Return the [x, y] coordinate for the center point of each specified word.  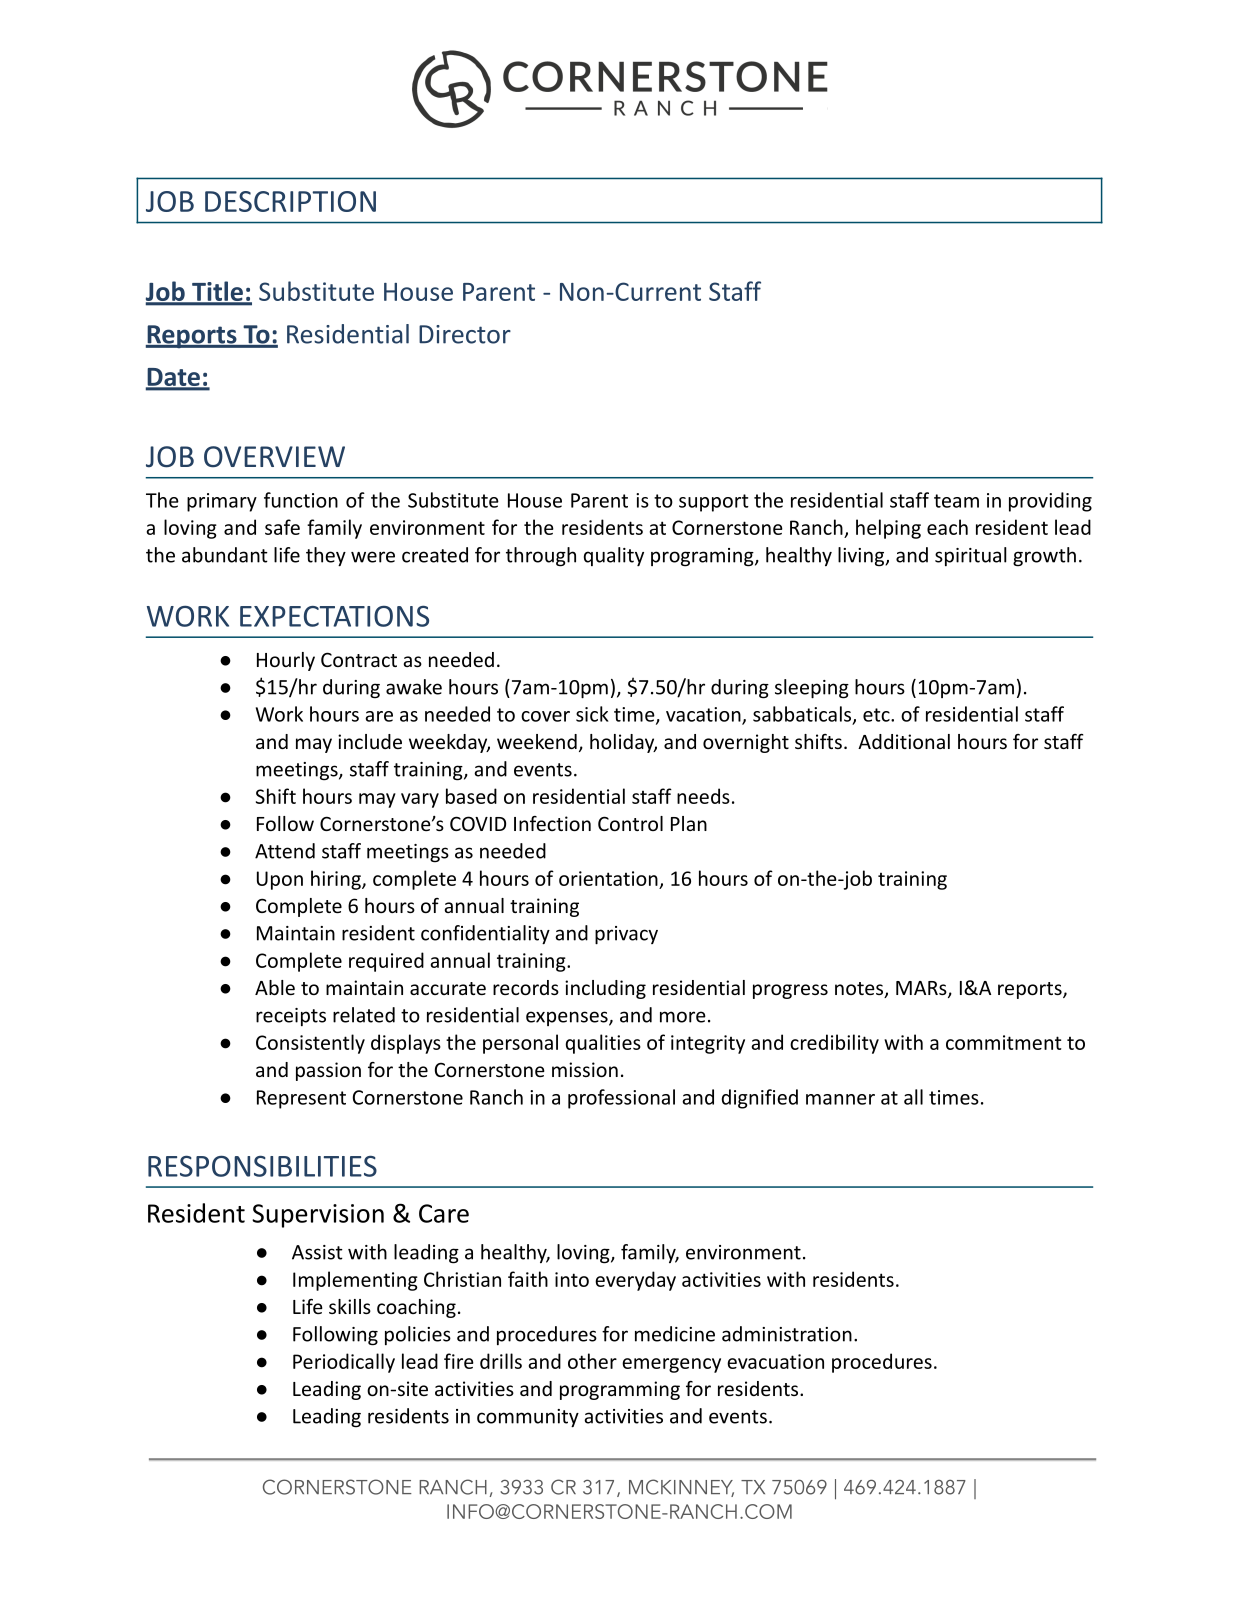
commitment [1003, 1042]
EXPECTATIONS [334, 616]
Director [465, 334]
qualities [603, 1044]
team [956, 501]
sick [592, 714]
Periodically [344, 1363]
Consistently [310, 1044]
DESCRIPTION [290, 201]
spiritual [971, 556]
